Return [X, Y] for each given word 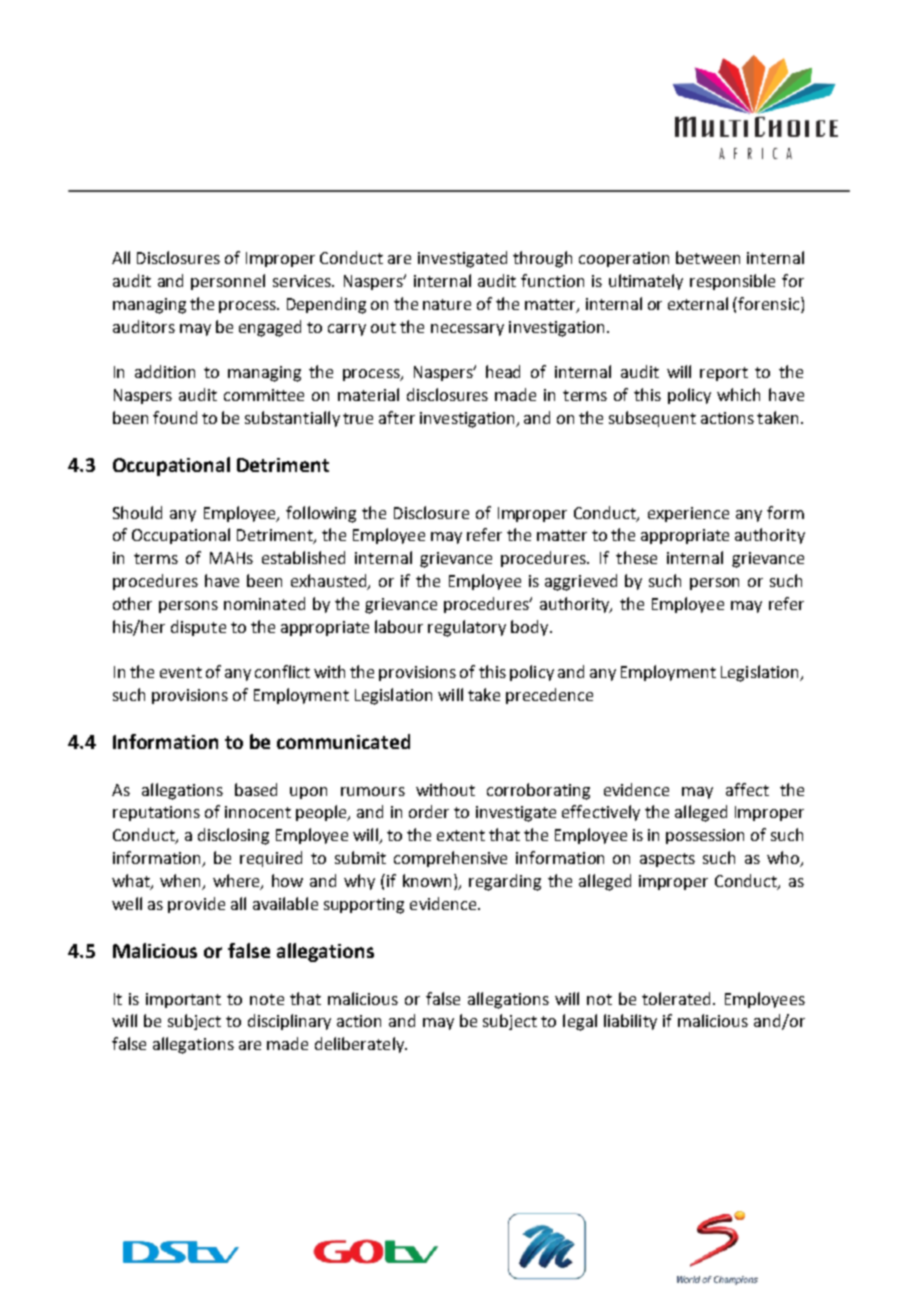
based [256, 789]
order [429, 811]
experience [688, 514]
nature [447, 304]
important [183, 1000]
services [303, 281]
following [321, 514]
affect [747, 789]
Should [137, 512]
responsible [732, 282]
